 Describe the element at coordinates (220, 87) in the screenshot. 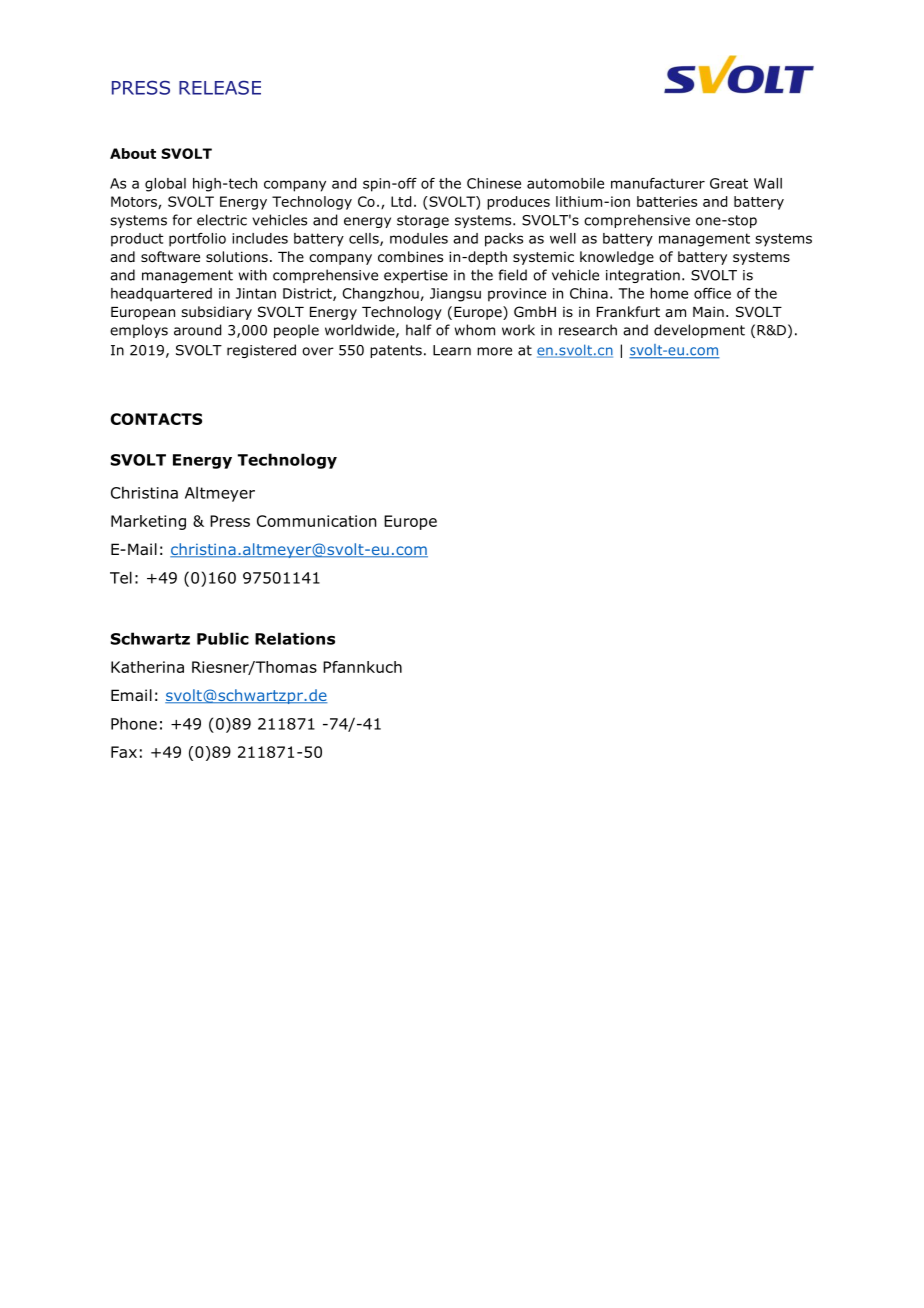

I see `RELEASE` at that location.
